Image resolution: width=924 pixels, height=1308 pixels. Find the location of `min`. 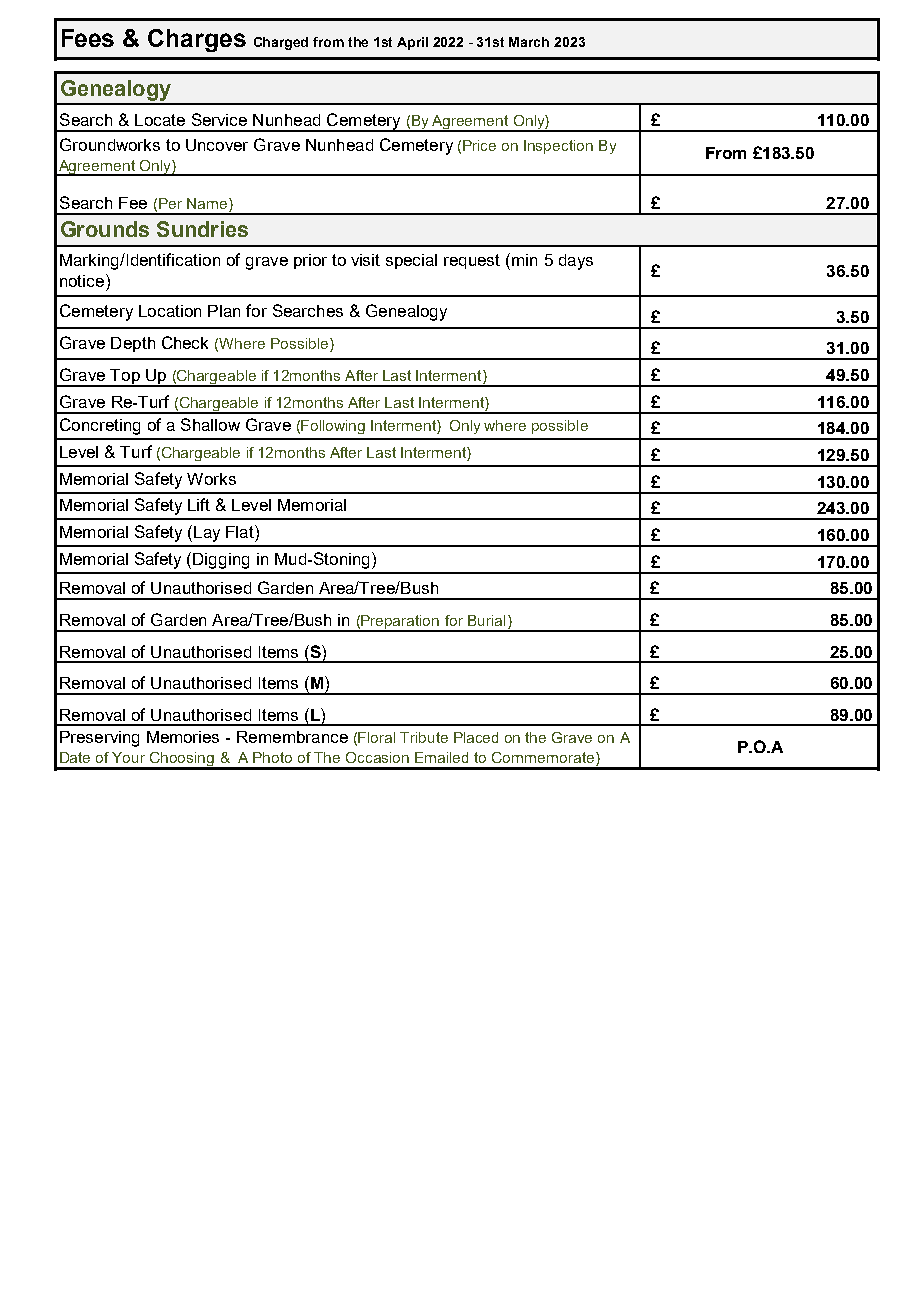

min is located at coordinates (524, 260).
